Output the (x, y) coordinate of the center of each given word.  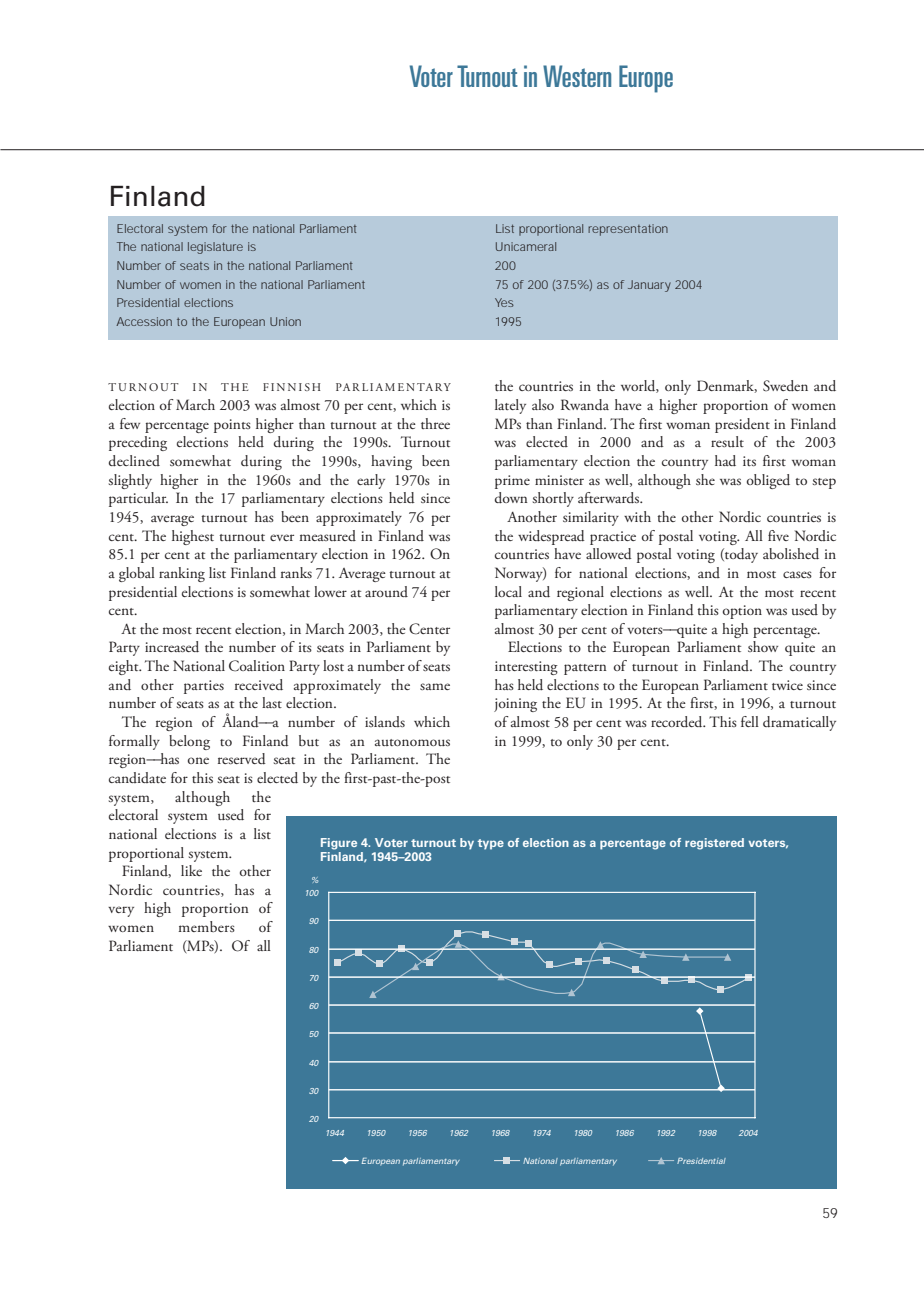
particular (138, 499)
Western (577, 76)
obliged (768, 481)
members (206, 926)
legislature (215, 248)
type (490, 844)
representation (628, 230)
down (511, 498)
